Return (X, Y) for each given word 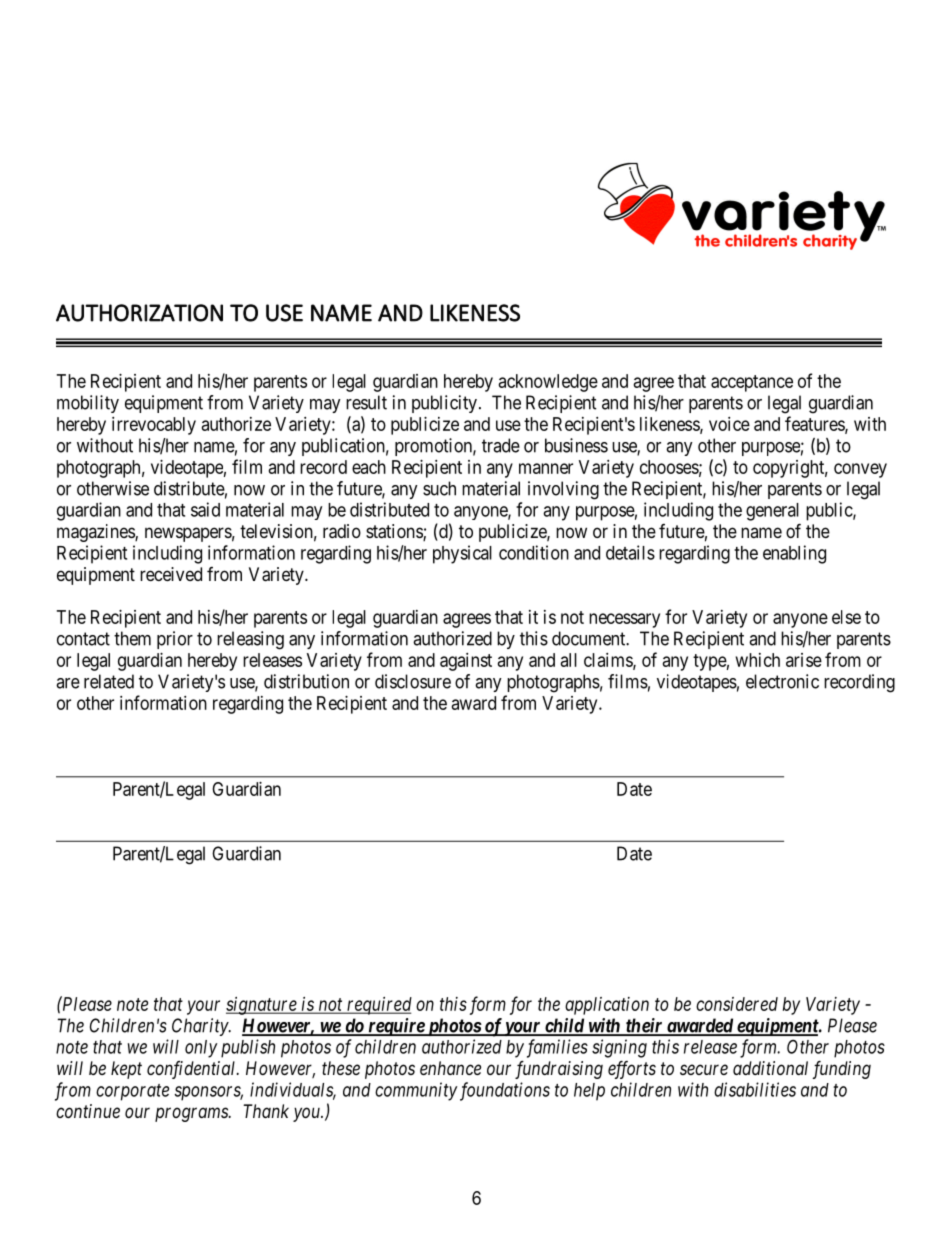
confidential (192, 1070)
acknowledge (548, 383)
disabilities (755, 1089)
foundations (503, 1091)
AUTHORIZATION (139, 313)
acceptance (752, 383)
